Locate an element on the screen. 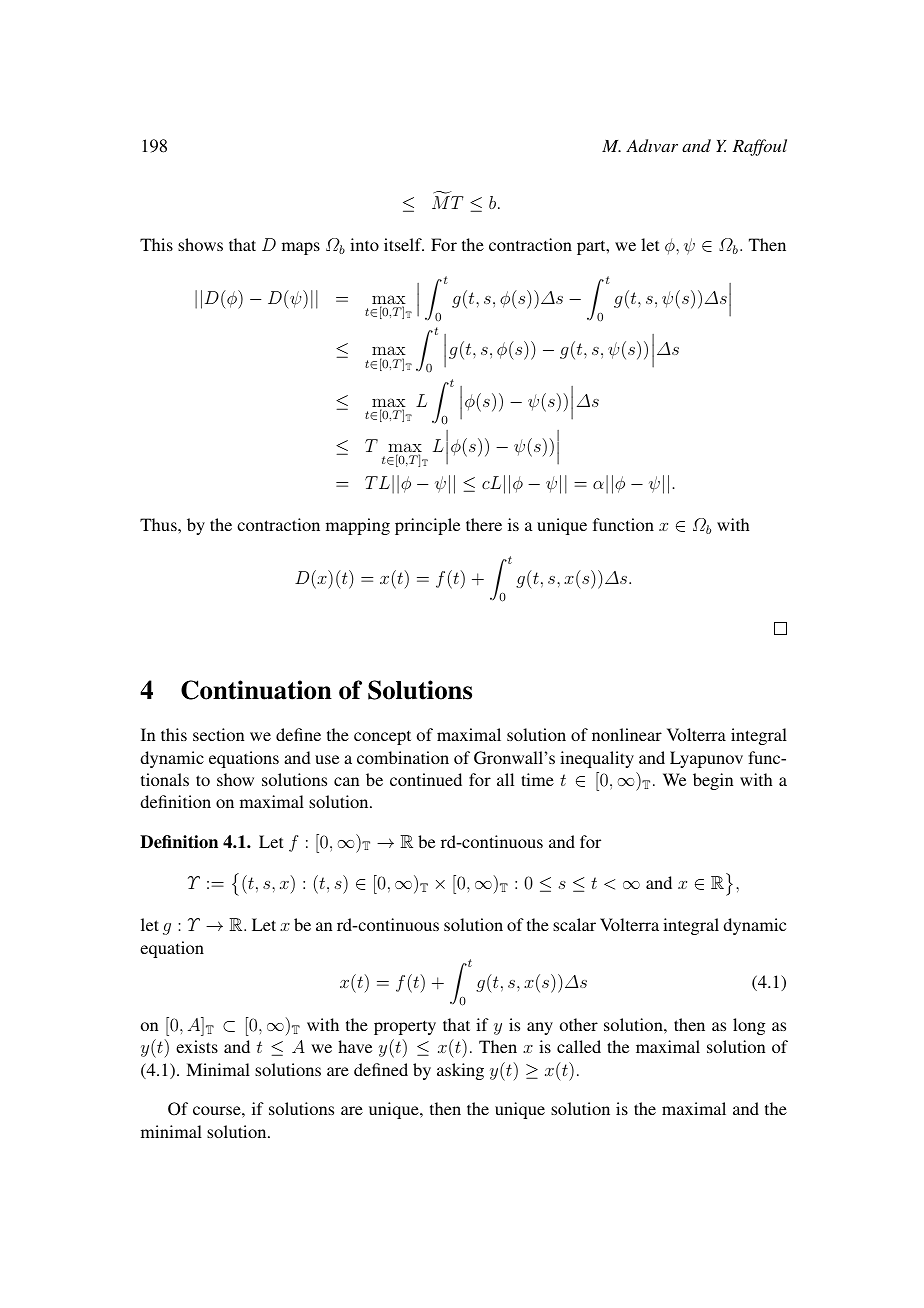 This screenshot has height=1308, width=924. long is located at coordinates (749, 1026).
